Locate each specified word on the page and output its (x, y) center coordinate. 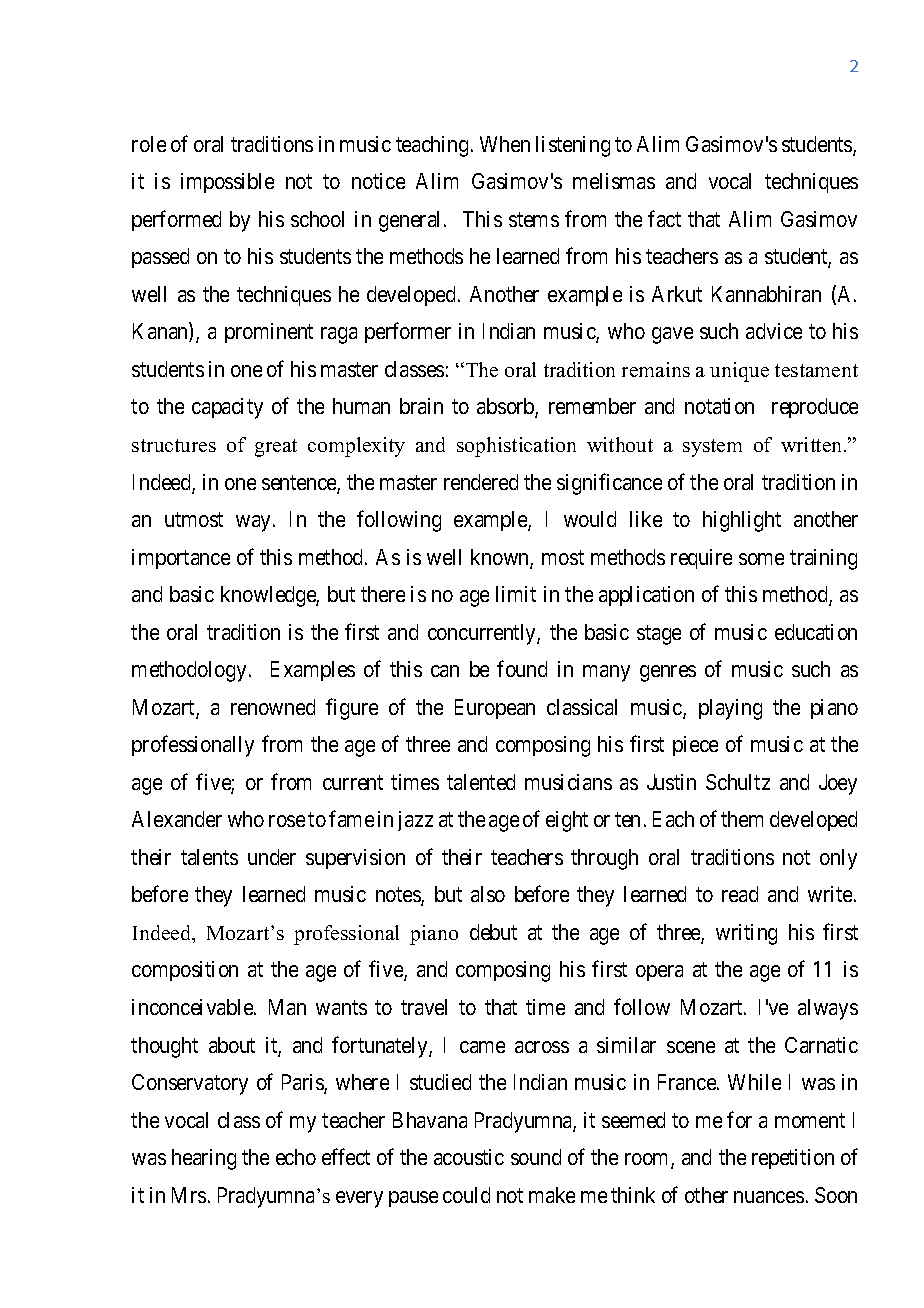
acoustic (469, 1157)
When (505, 144)
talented (481, 782)
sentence (300, 484)
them (742, 819)
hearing (204, 1159)
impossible (227, 183)
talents (209, 857)
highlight (742, 521)
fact (664, 218)
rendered (481, 482)
